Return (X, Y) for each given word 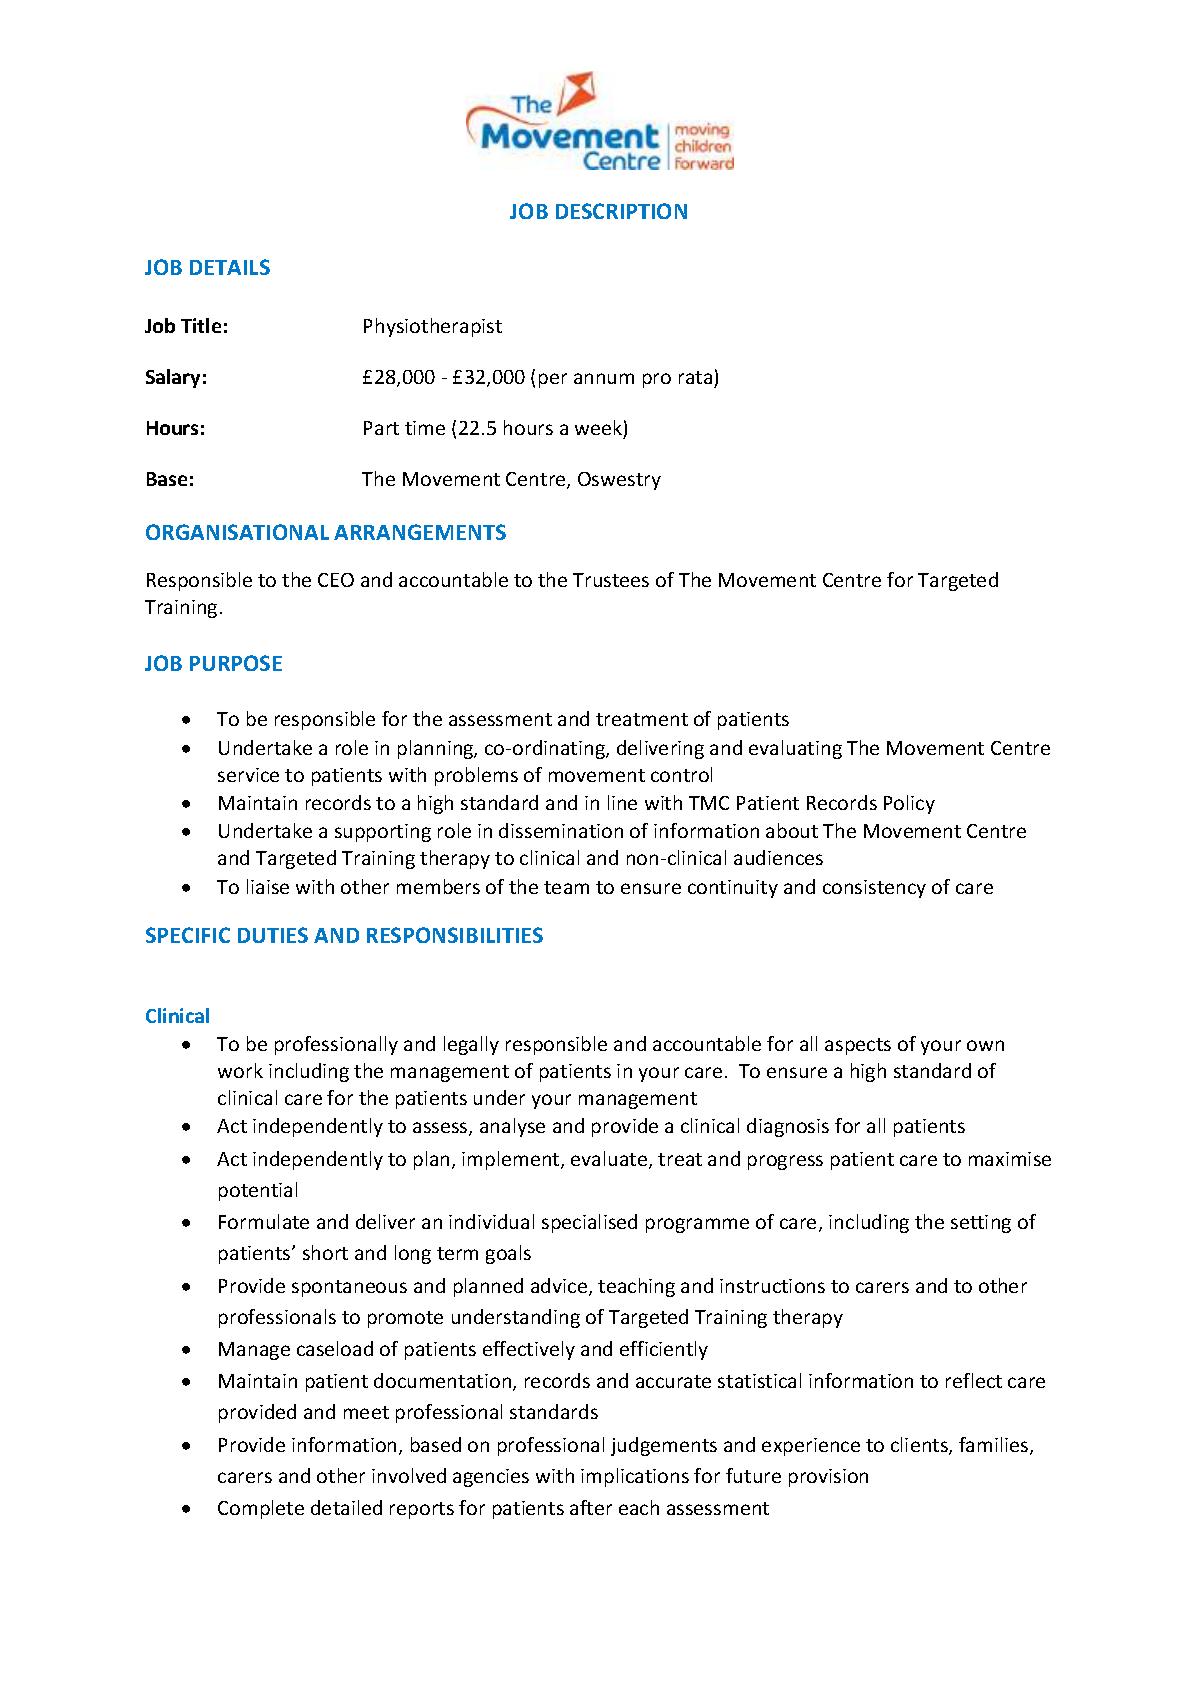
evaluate (610, 1160)
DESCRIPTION (621, 211)
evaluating (795, 749)
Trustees (611, 580)
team (566, 887)
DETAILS (230, 267)
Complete (261, 1509)
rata (695, 377)
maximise (1010, 1159)
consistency (874, 889)
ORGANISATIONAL (237, 532)
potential (258, 1191)
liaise (268, 886)
